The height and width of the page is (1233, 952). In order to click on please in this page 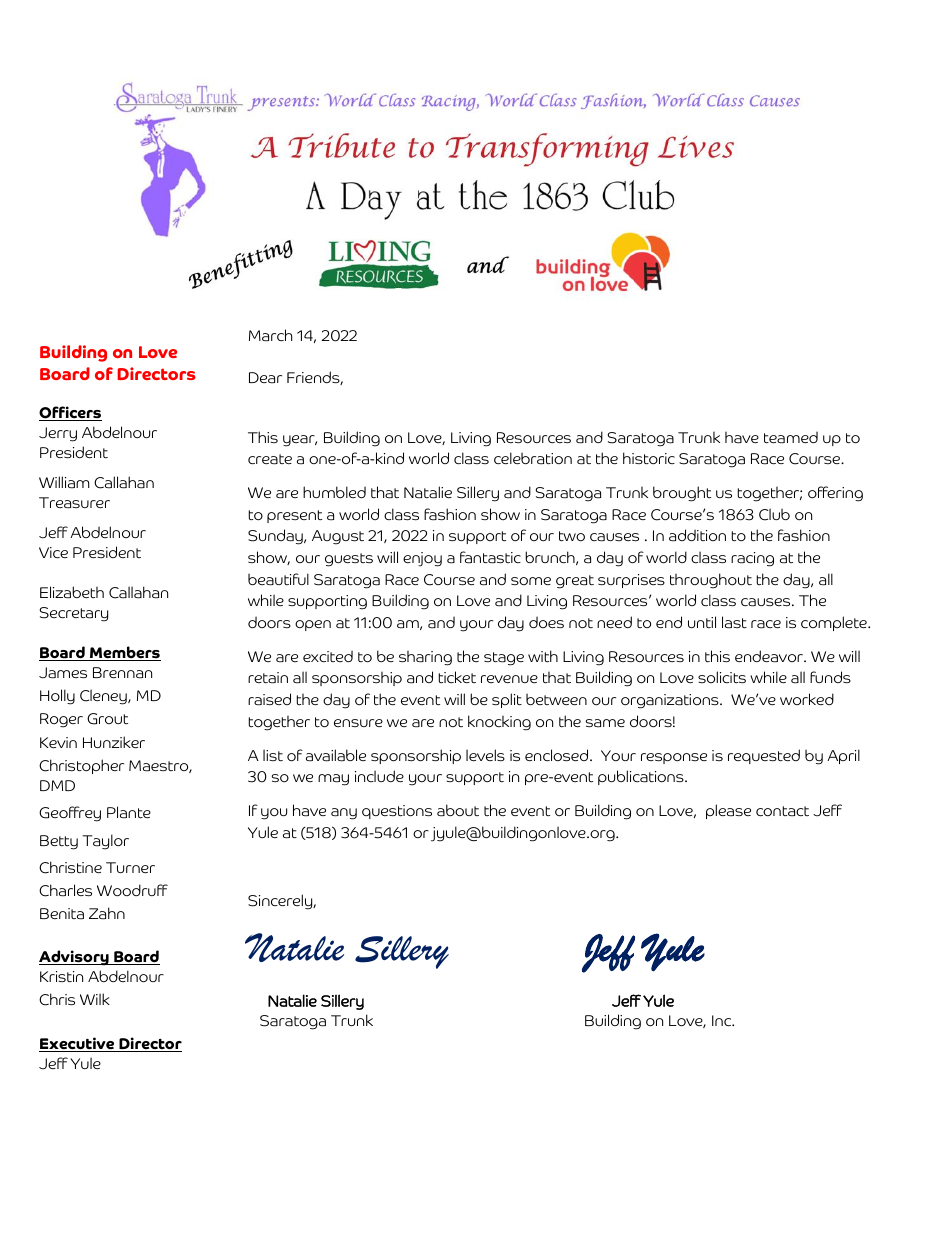, I will do `click(728, 811)`.
